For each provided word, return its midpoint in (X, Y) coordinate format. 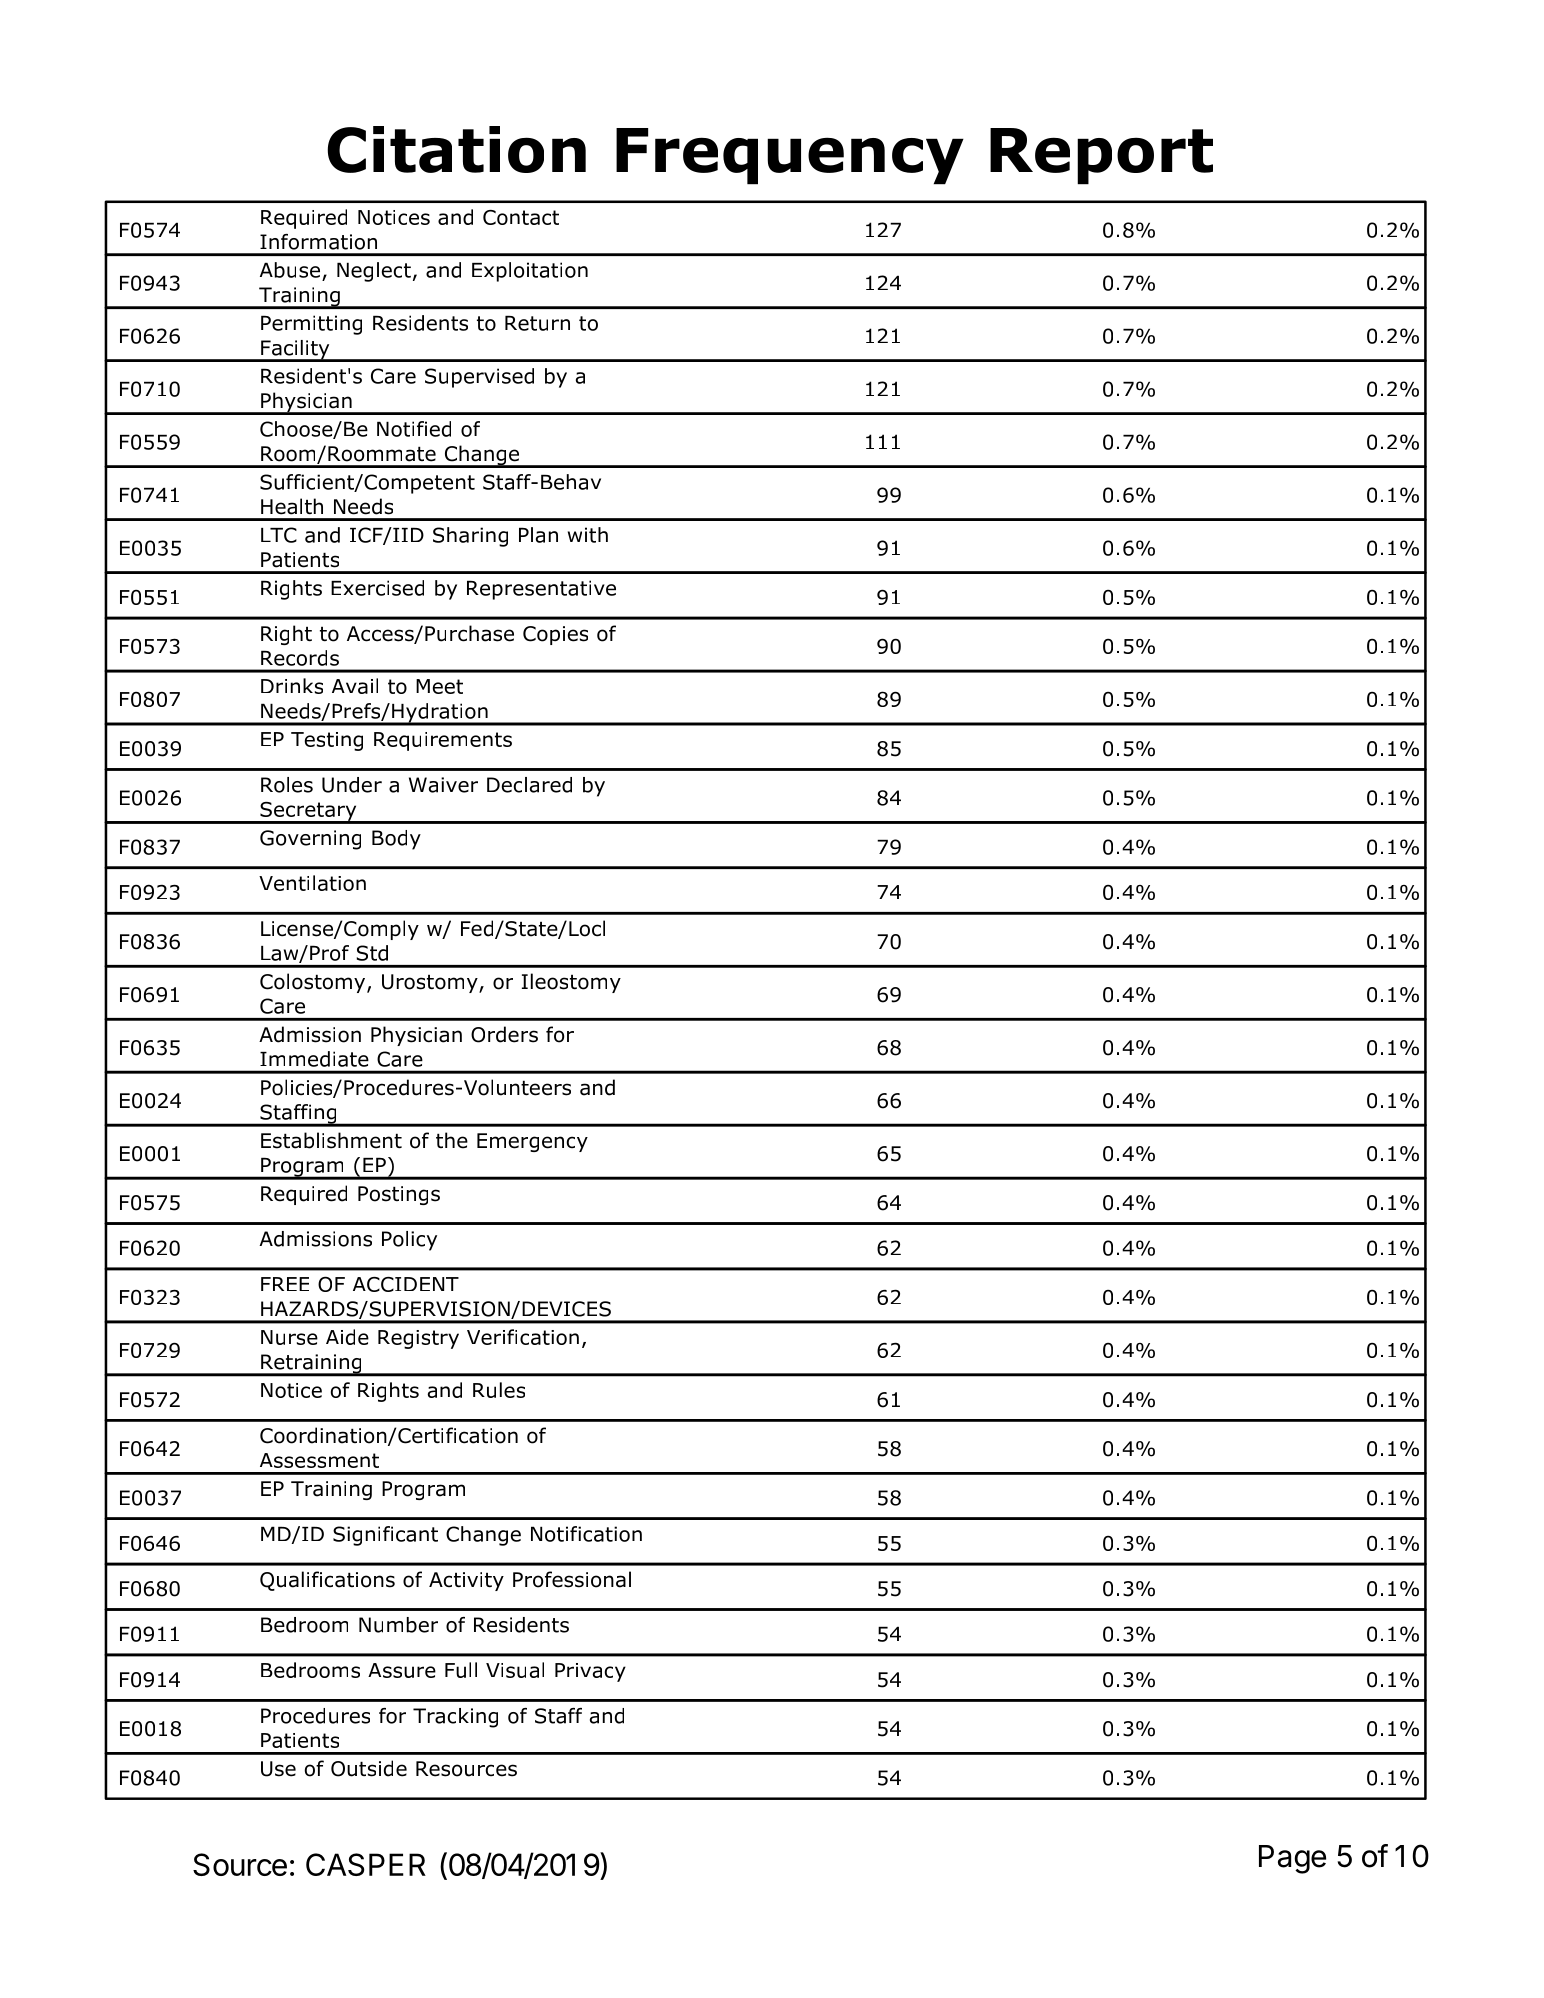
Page (1292, 1859)
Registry (418, 1339)
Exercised (377, 588)
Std (372, 953)
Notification (586, 1534)
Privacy (590, 1672)
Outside (369, 1768)
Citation (456, 149)
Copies (555, 635)
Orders (504, 1034)
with (588, 535)
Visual (515, 1670)
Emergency (532, 1142)
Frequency (790, 156)
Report (1101, 156)
